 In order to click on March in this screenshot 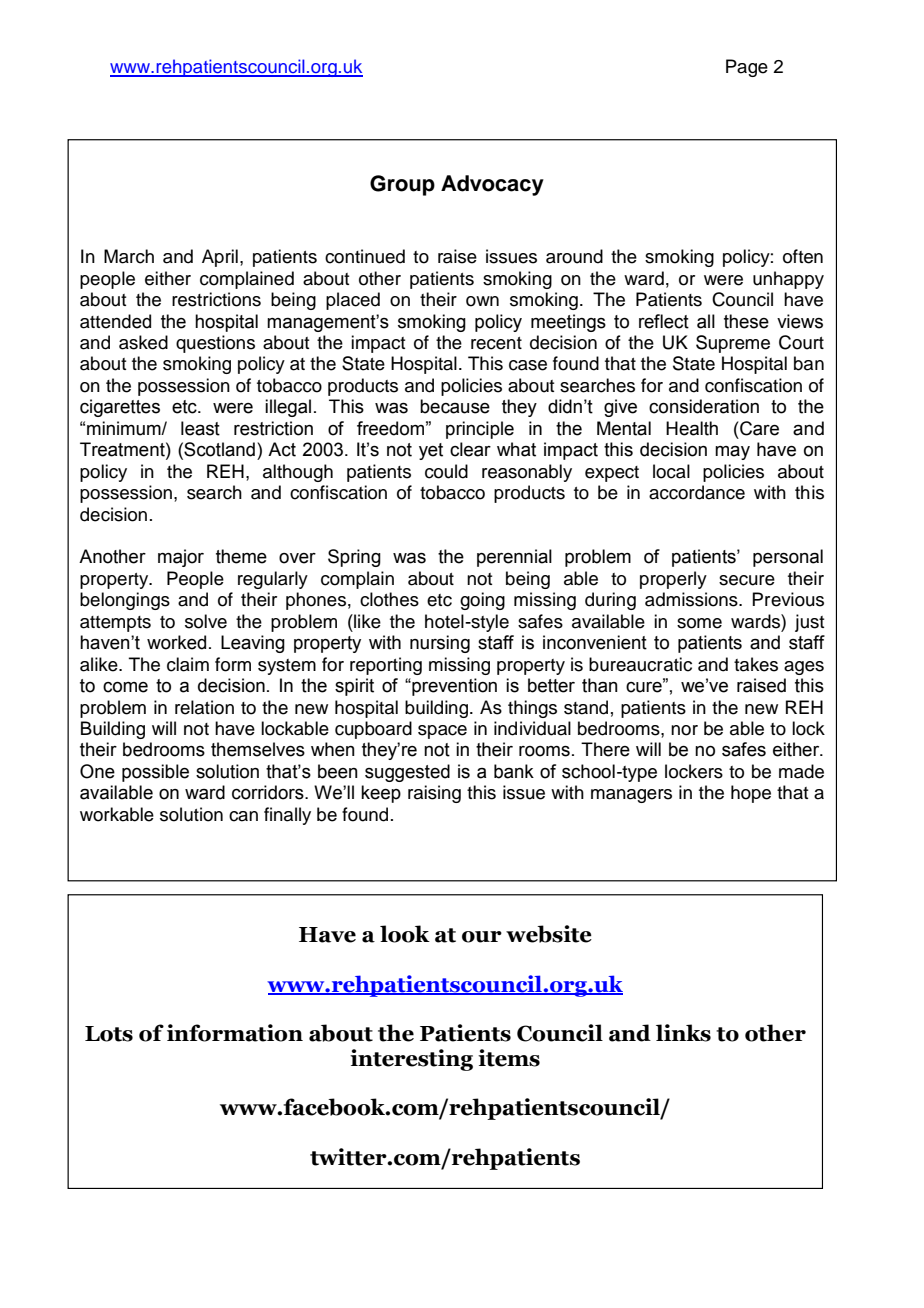, I will do `click(129, 256)`.
